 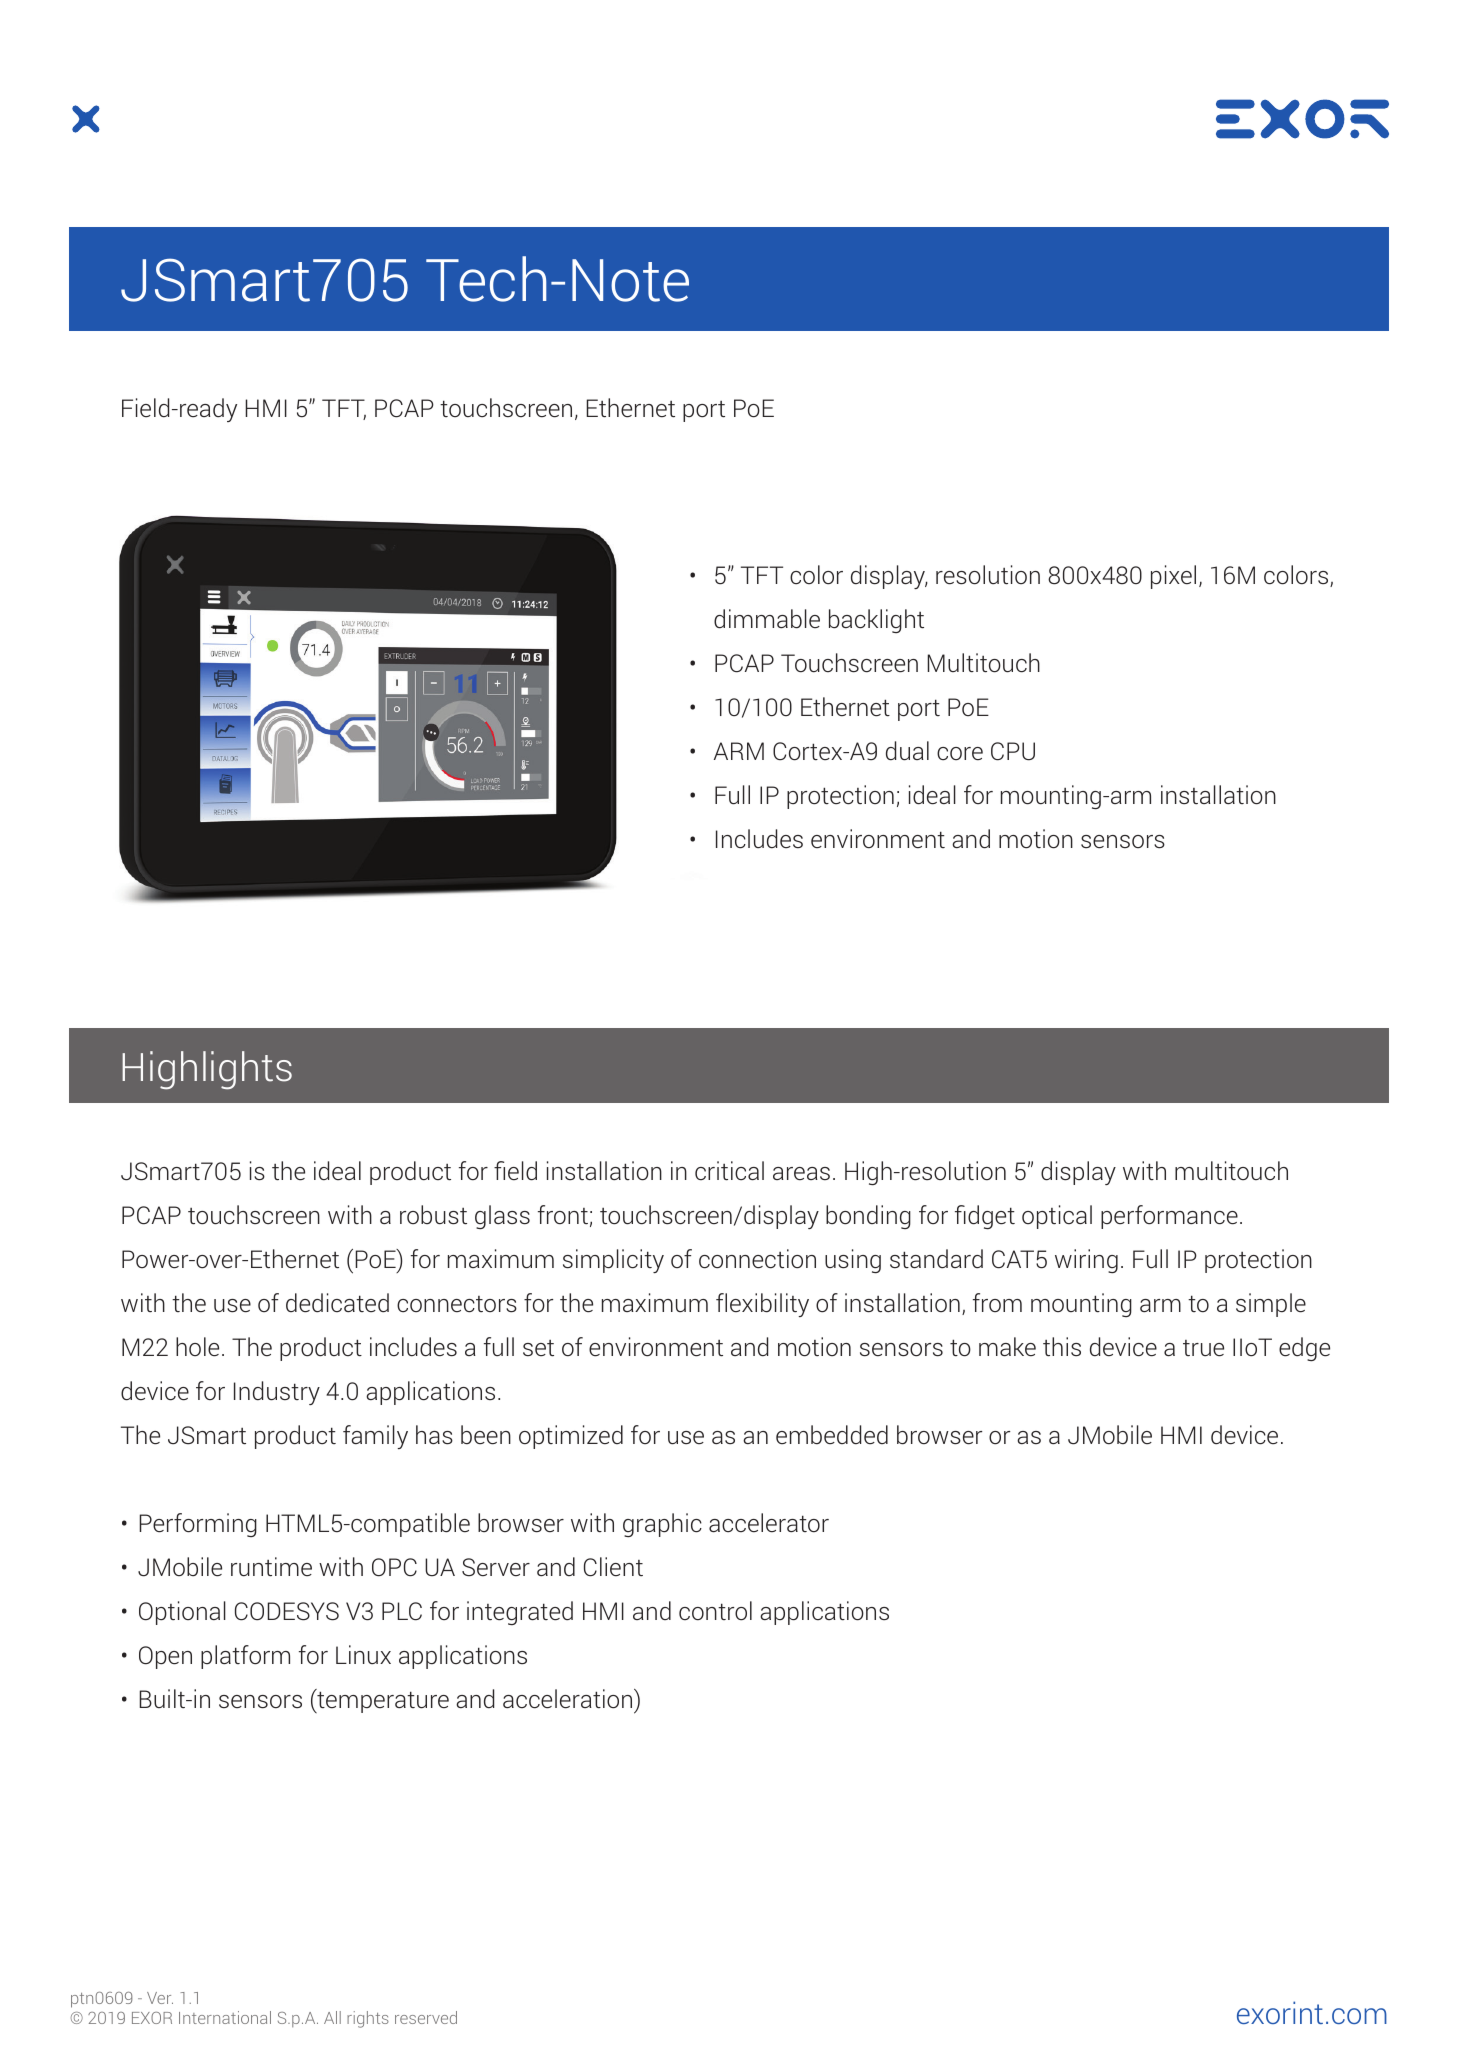 What do you see at coordinates (715, 1611) in the document?
I see `control` at bounding box center [715, 1611].
